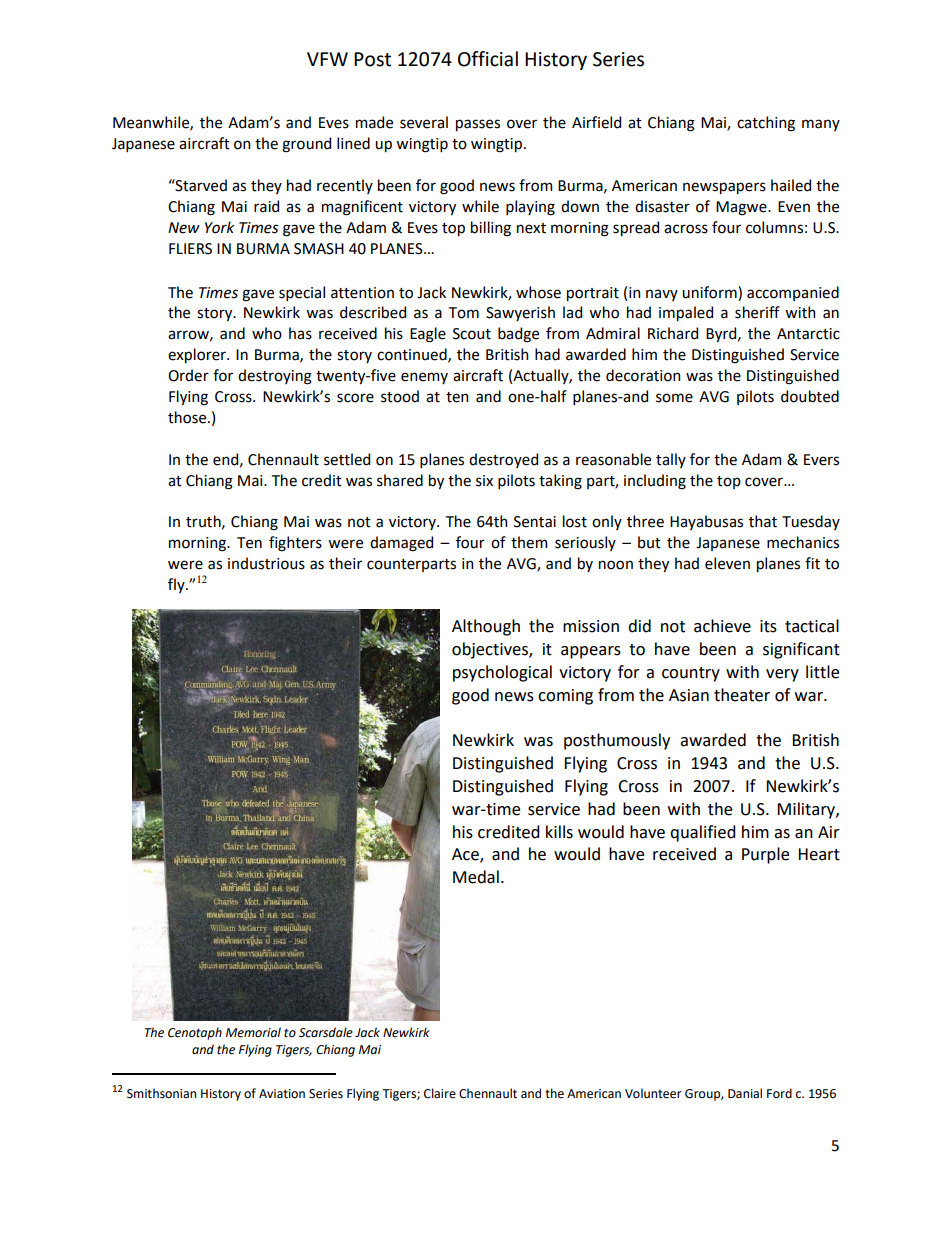 This screenshot has height=1233, width=952. I want to click on Danial, so click(745, 1093).
